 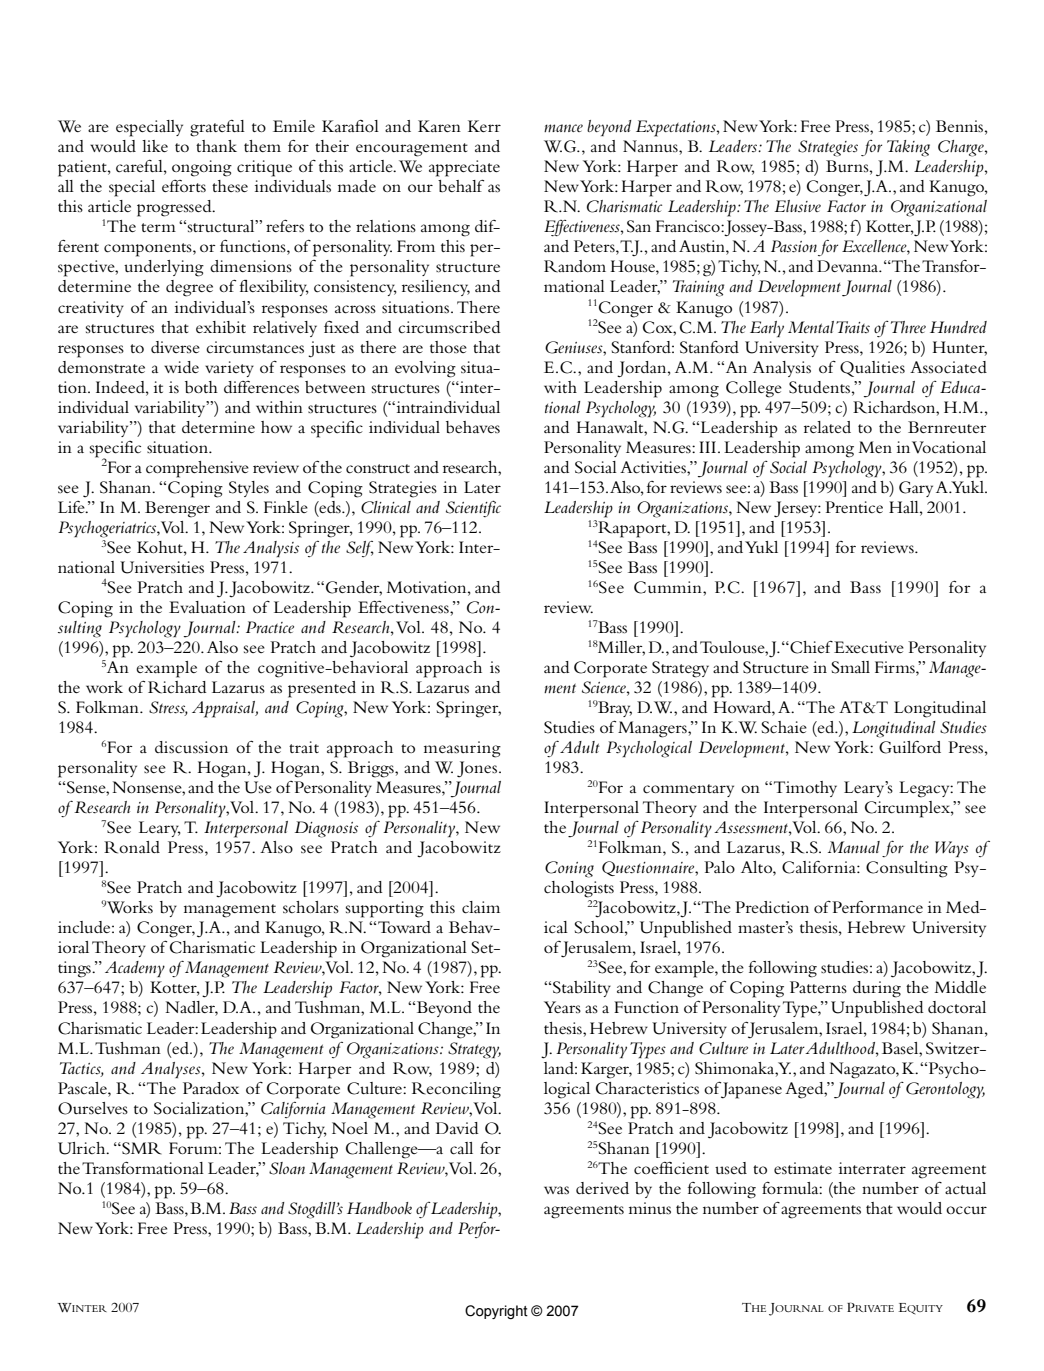 I want to click on Guilford, so click(x=910, y=747).
